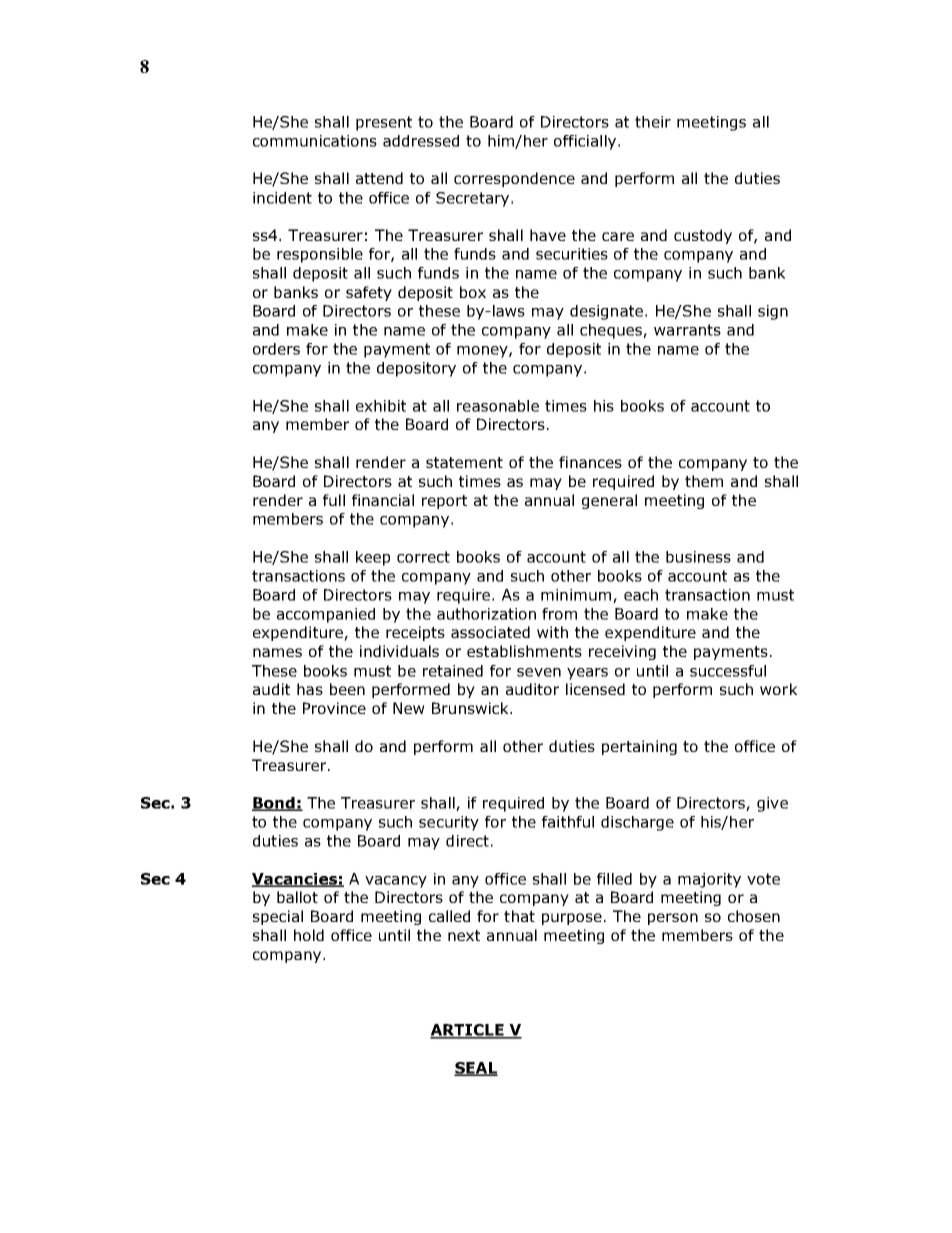 This screenshot has width=952, height=1233. I want to click on hold, so click(309, 935).
